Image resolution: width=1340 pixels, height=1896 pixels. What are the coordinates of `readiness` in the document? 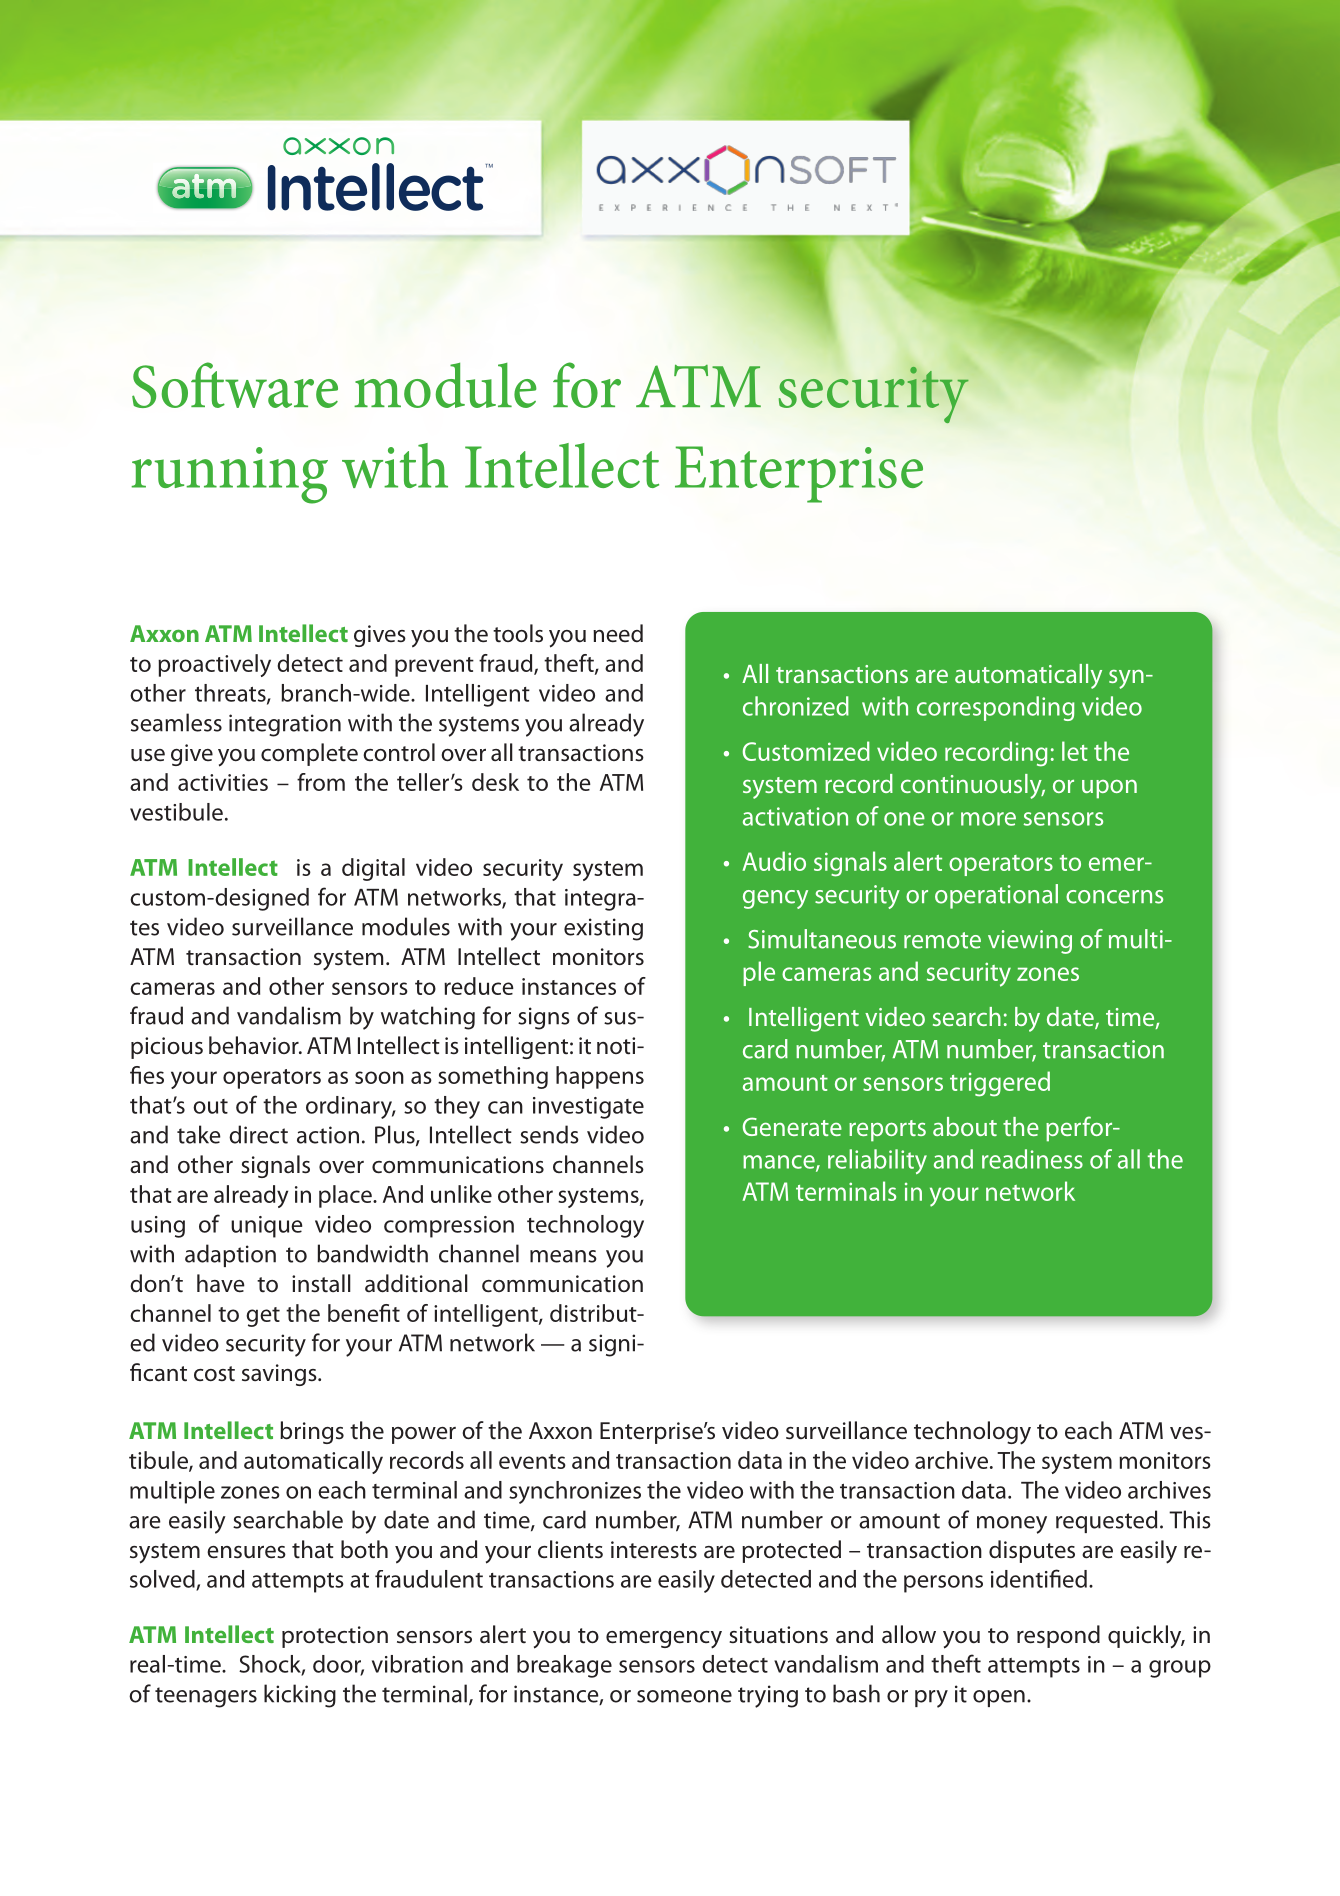 It's located at (1032, 1159).
